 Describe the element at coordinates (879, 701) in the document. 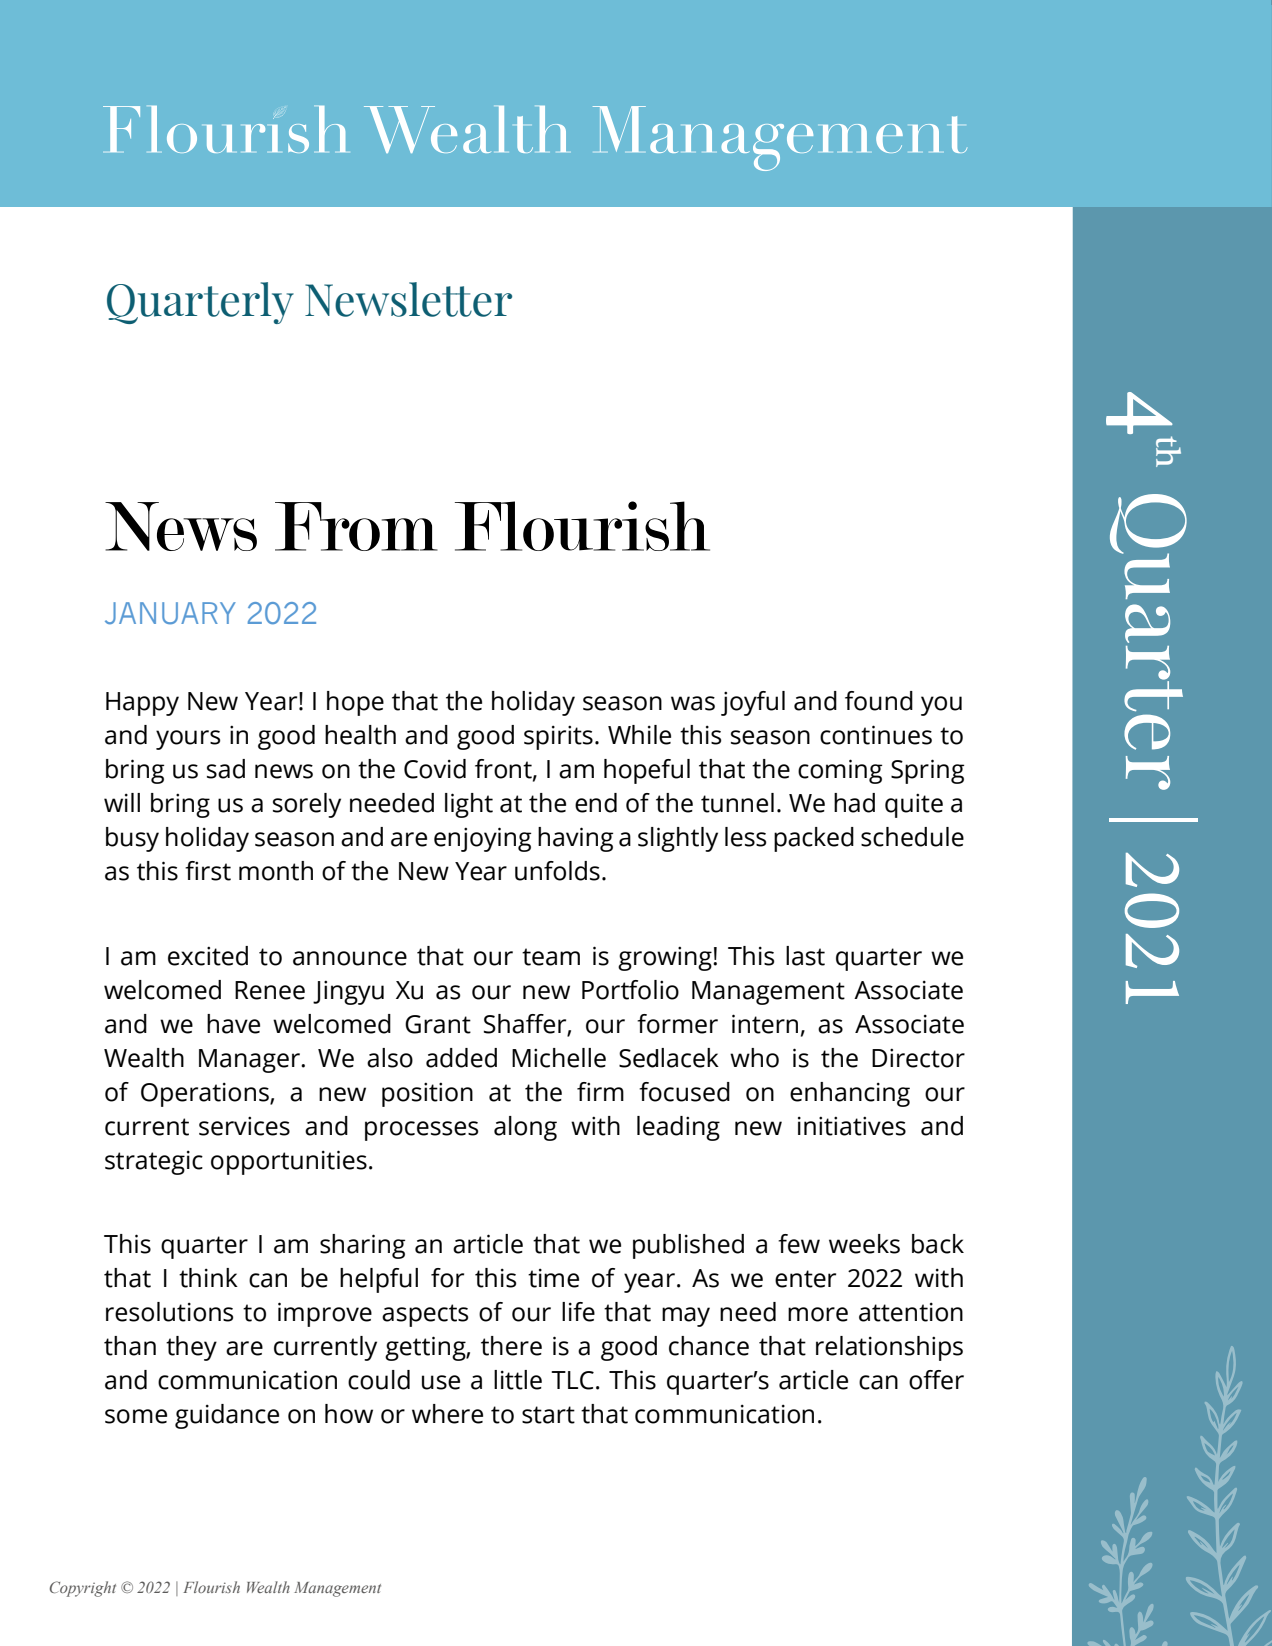

I see `found` at that location.
